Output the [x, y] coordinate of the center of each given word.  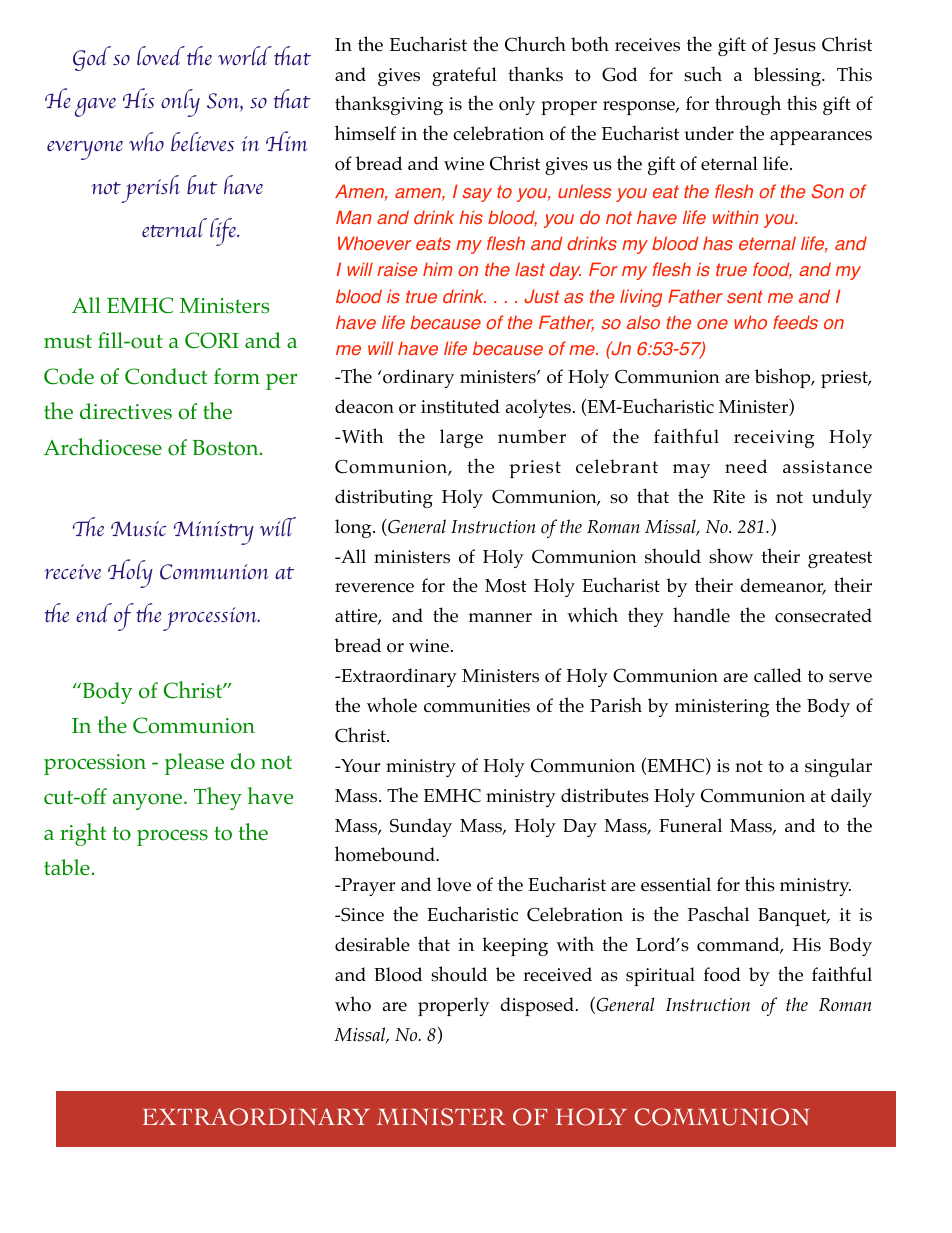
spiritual [660, 976]
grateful [464, 76]
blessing [788, 76]
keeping [515, 946]
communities [477, 706]
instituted [460, 406]
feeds [795, 322]
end [94, 612]
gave [95, 107]
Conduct [166, 376]
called [778, 675]
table [67, 867]
